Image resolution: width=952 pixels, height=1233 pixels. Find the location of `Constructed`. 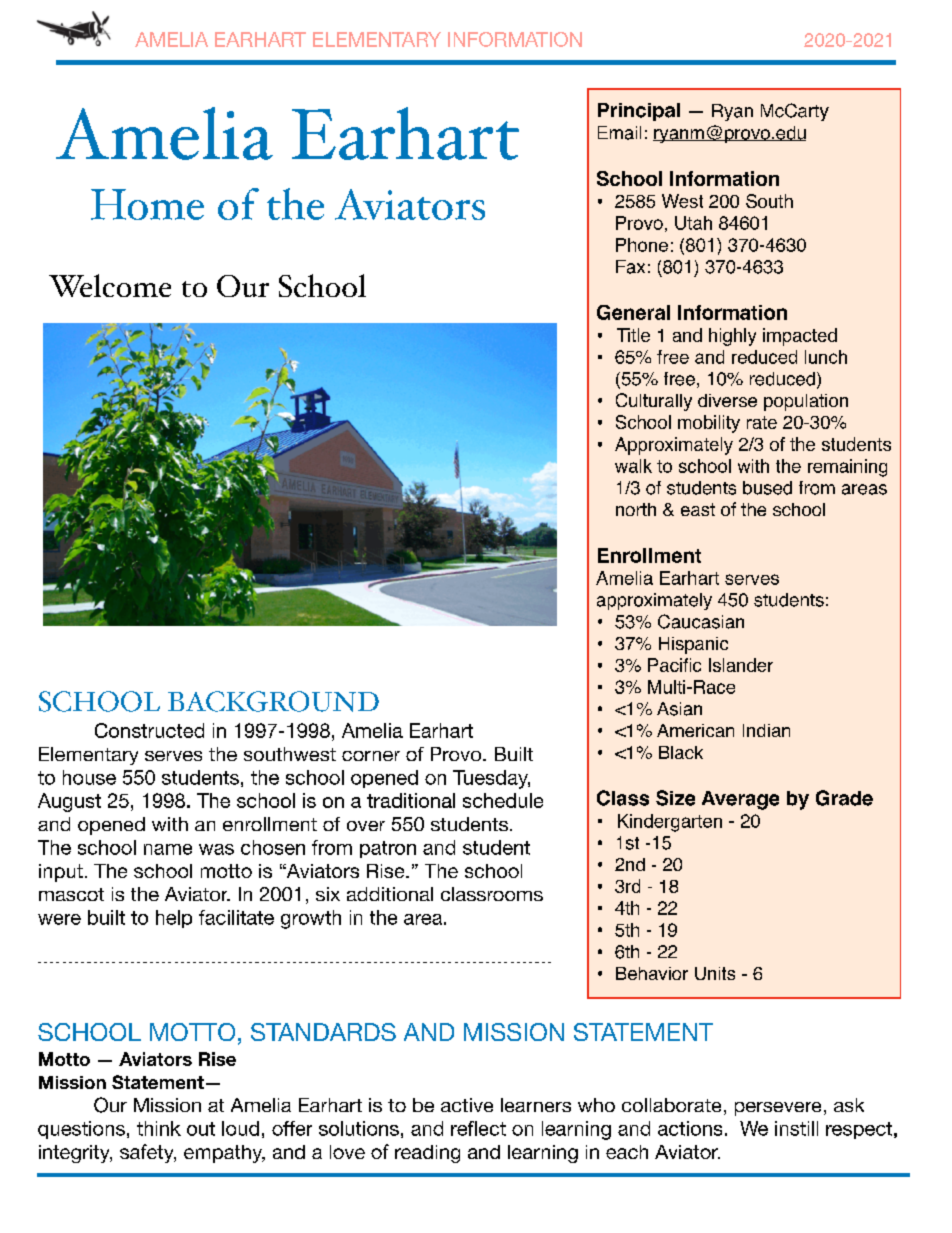

Constructed is located at coordinates (149, 730).
